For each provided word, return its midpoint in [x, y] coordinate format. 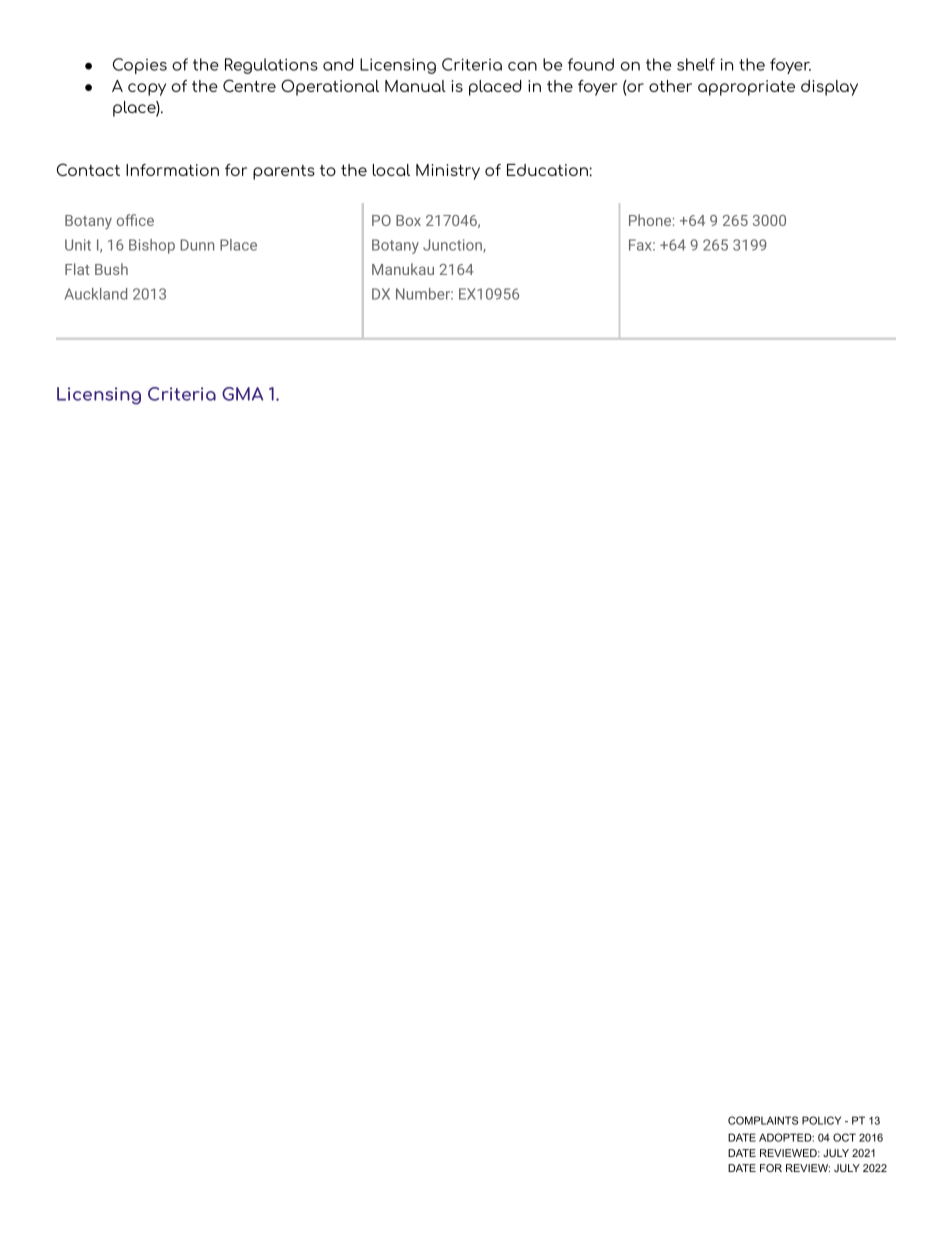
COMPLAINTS [763, 1120]
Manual [415, 86]
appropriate [746, 88]
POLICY [821, 1120]
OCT [844, 1137]
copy [147, 89]
